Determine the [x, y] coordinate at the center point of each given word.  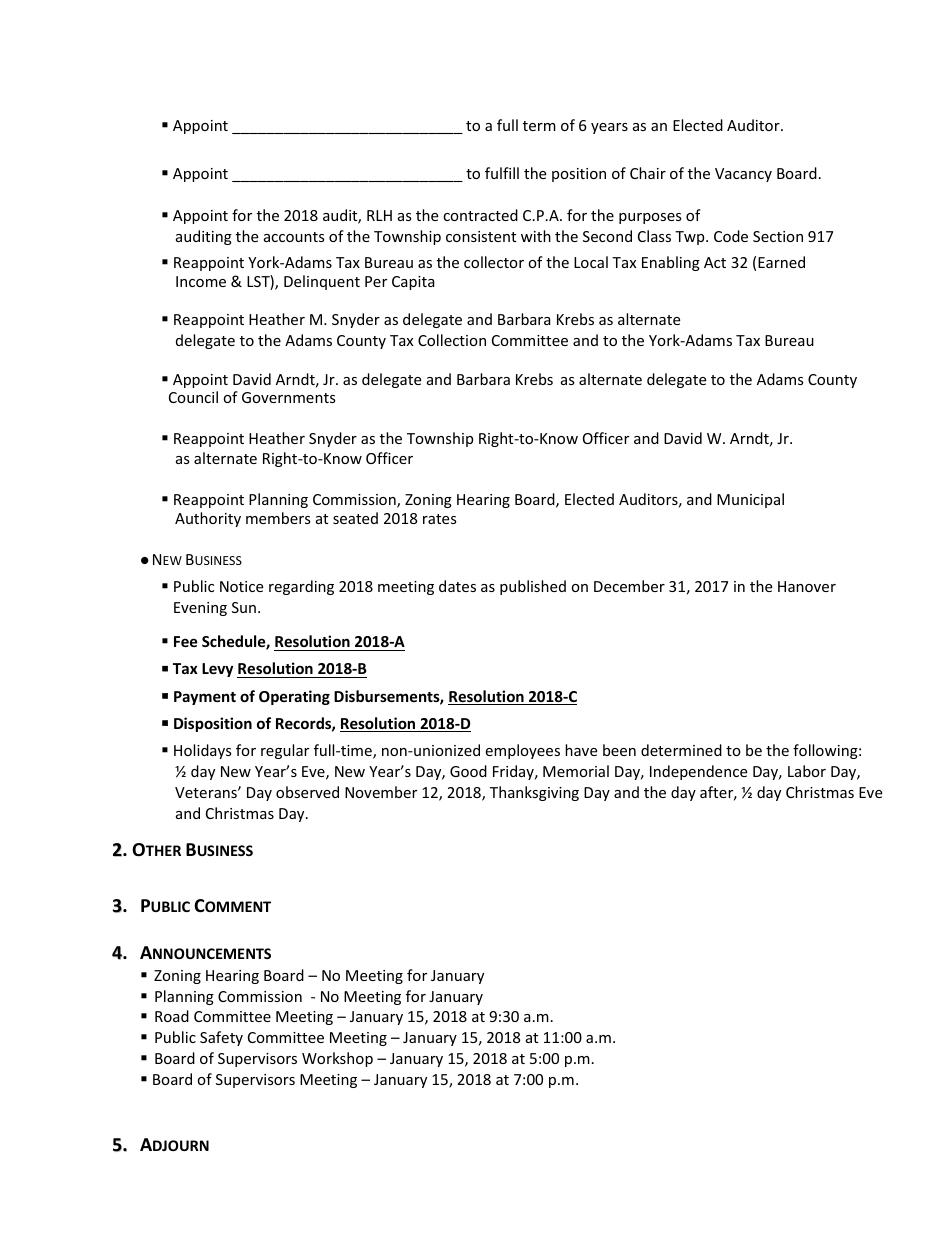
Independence [698, 772]
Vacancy [743, 175]
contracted [480, 215]
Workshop [337, 1059]
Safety [221, 1038]
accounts [294, 237]
